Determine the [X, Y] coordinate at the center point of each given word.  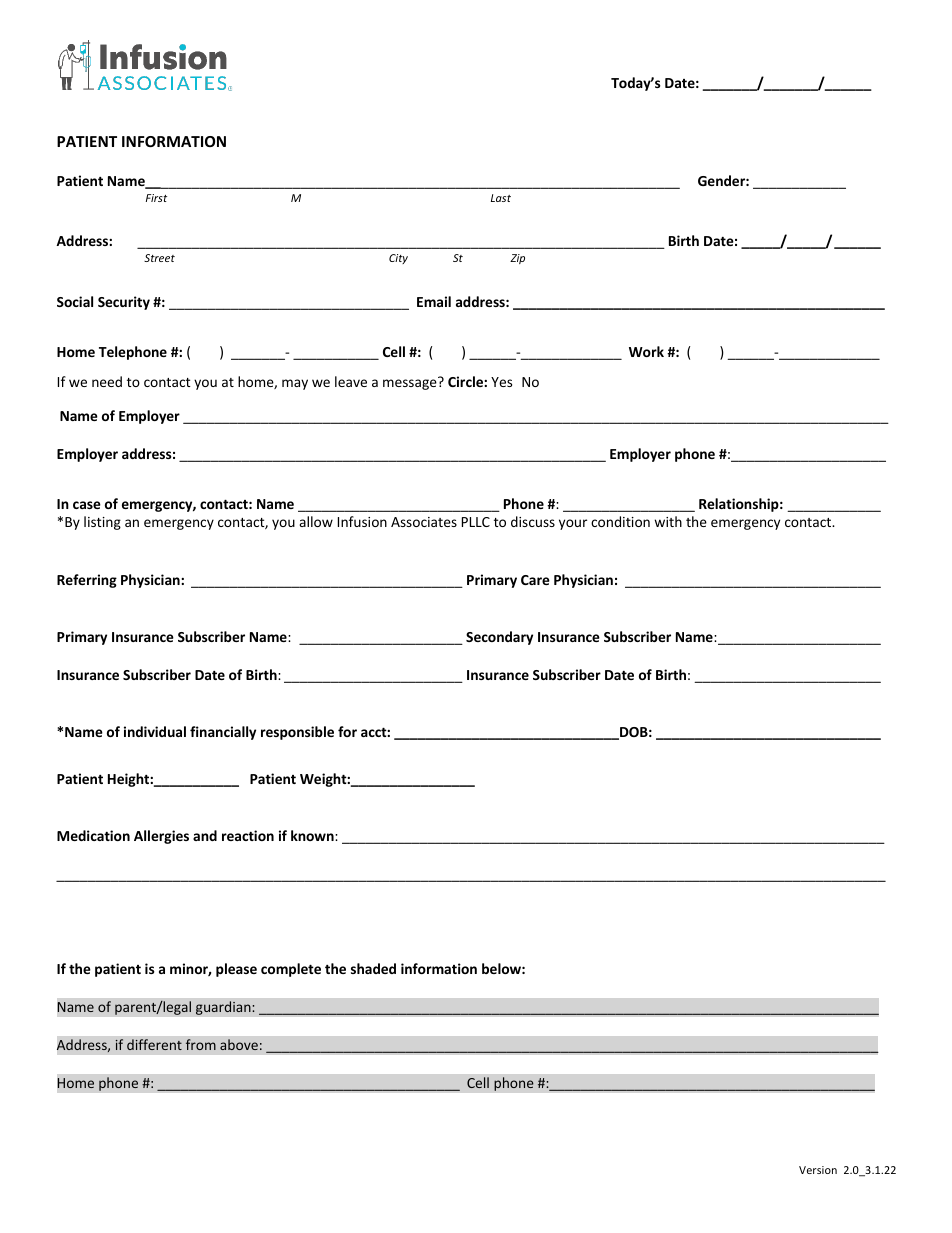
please [236, 970]
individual [155, 731]
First [156, 198]
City [398, 259]
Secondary [499, 638]
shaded [373, 968]
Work [646, 351]
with [668, 521]
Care [535, 580]
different [154, 1044]
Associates [424, 522]
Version [818, 1170]
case [87, 505]
